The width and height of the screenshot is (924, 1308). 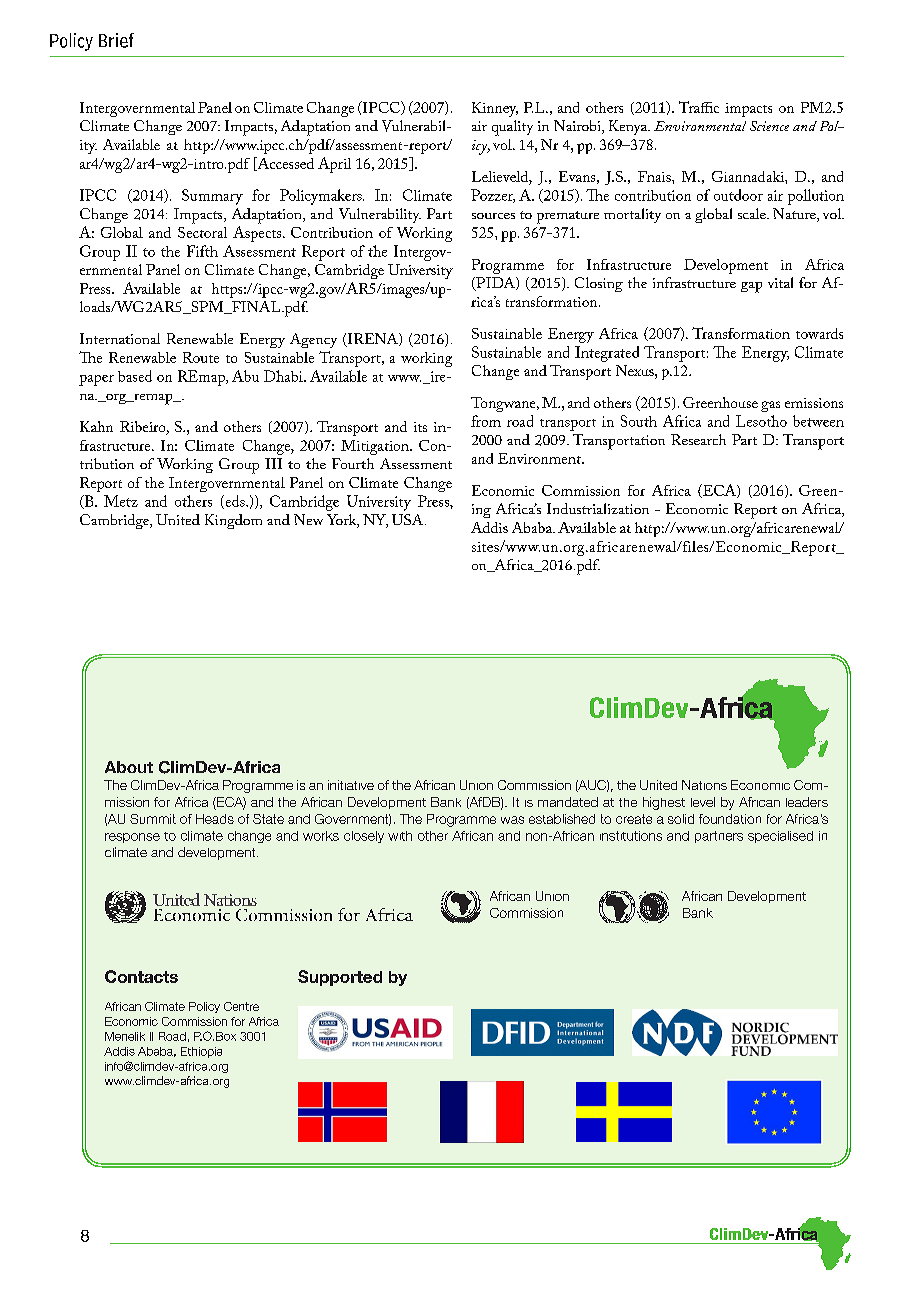 I want to click on foundation, so click(x=730, y=819).
